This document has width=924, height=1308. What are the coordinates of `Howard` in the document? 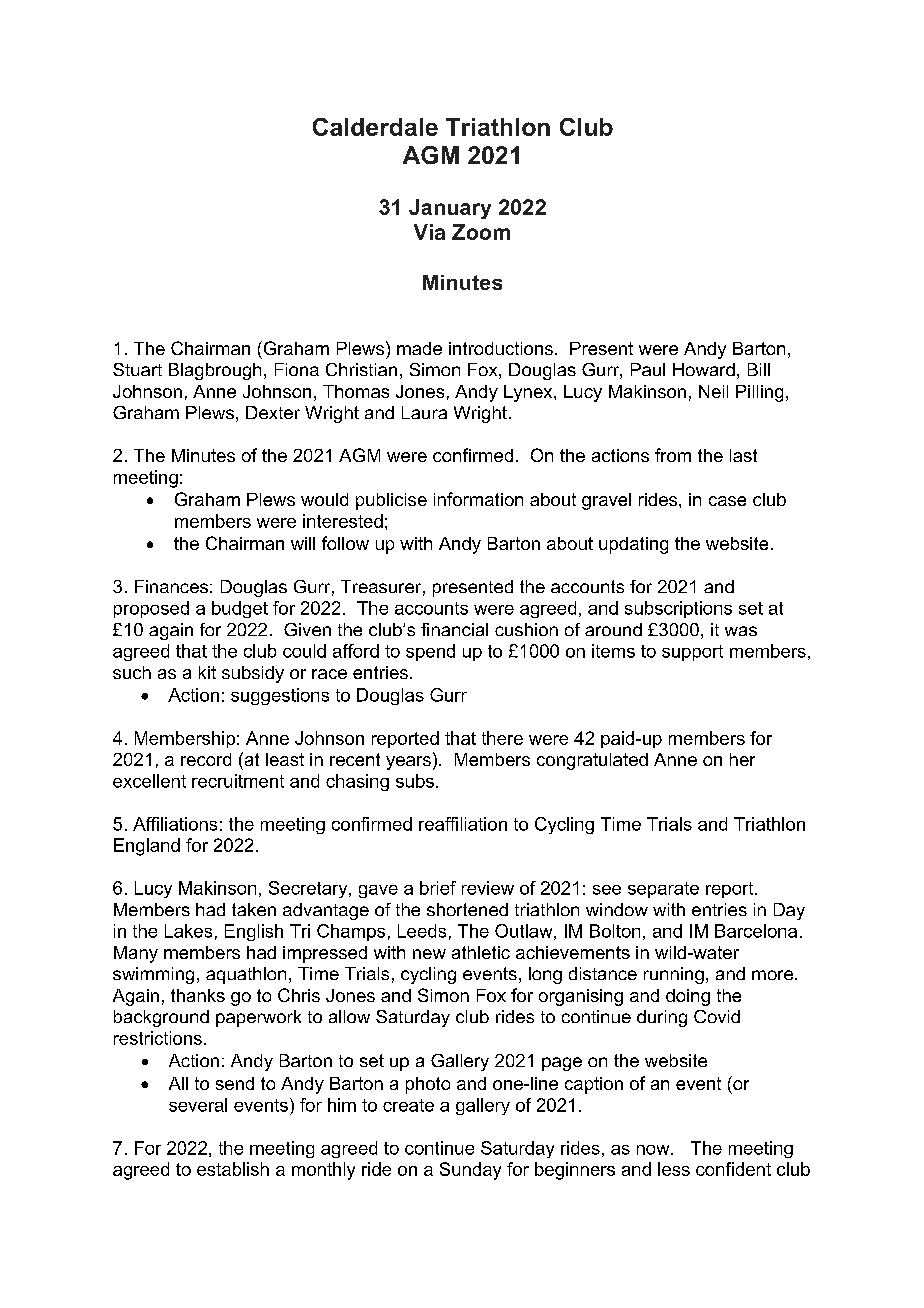 It's located at (704, 369).
